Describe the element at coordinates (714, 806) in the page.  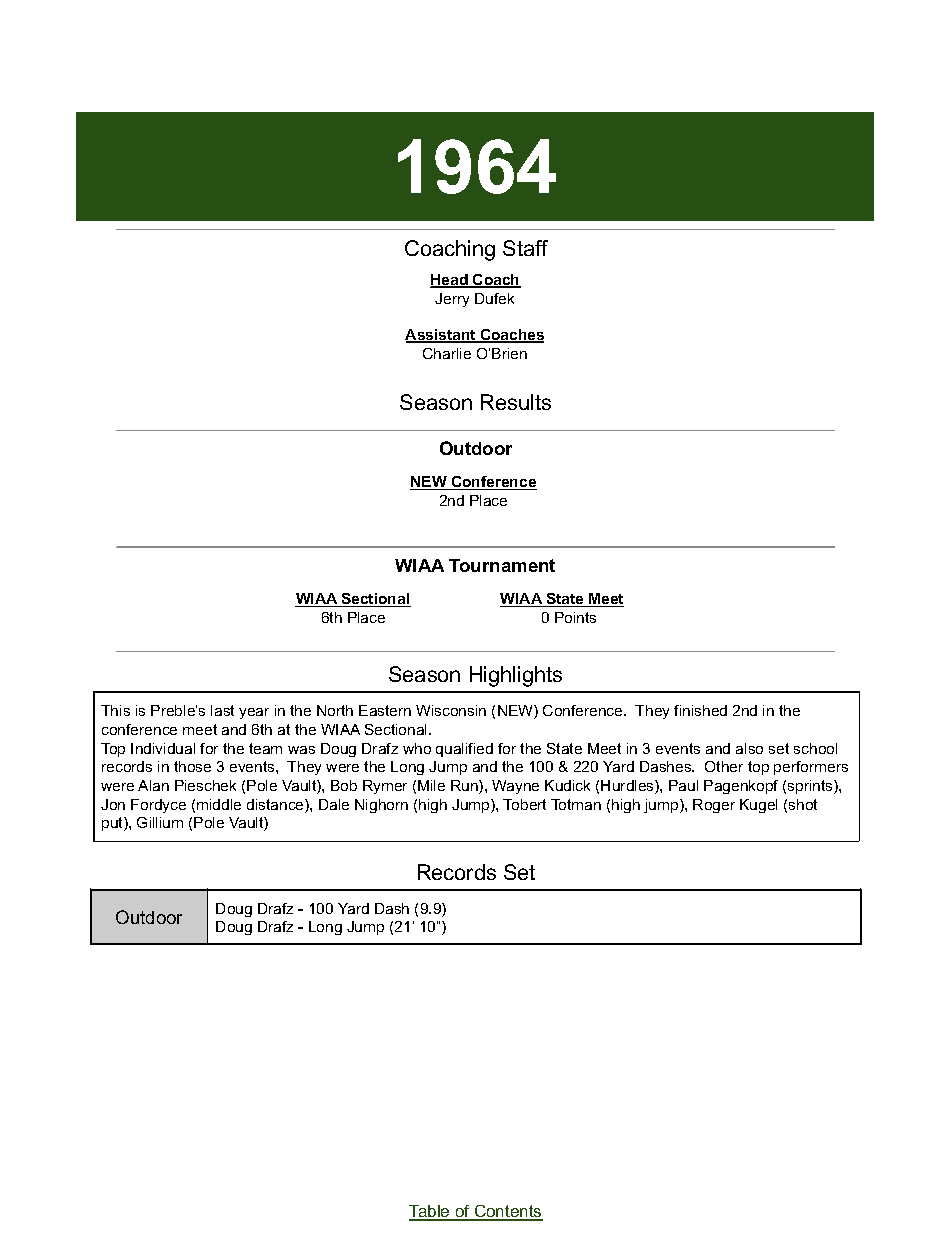
I see `Roger` at that location.
